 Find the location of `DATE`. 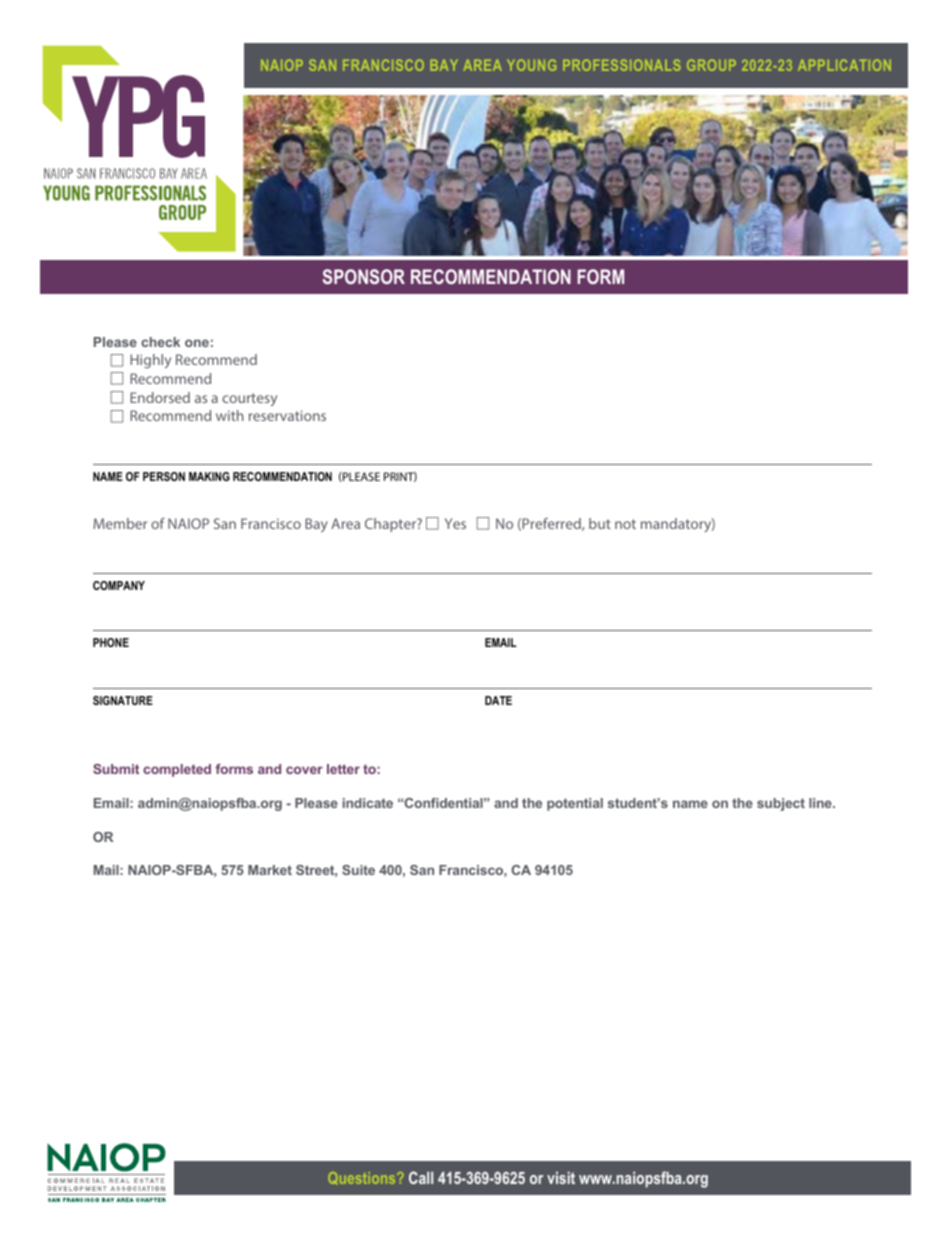

DATE is located at coordinates (498, 700).
